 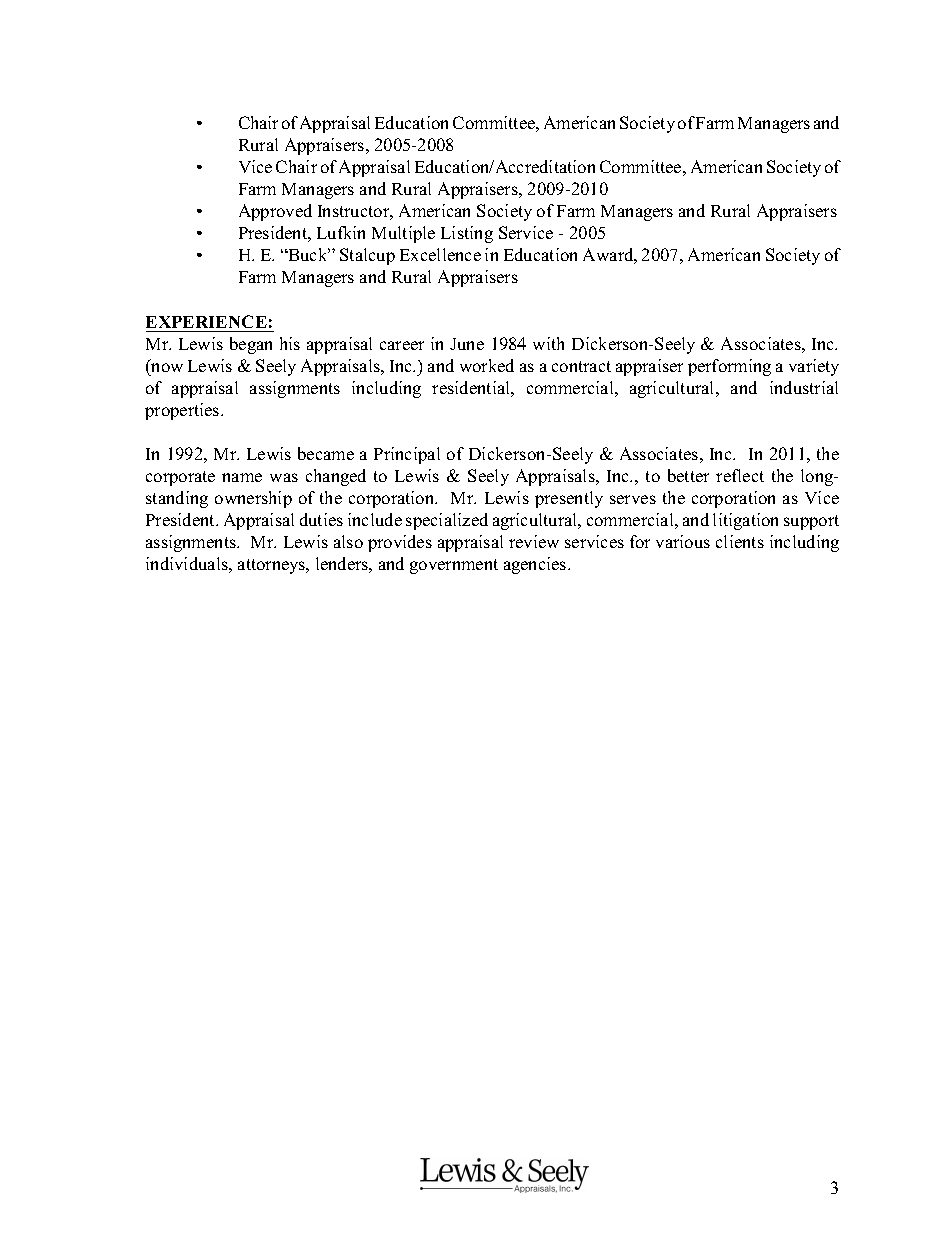 What do you see at coordinates (326, 453) in the image?
I see `became` at bounding box center [326, 453].
